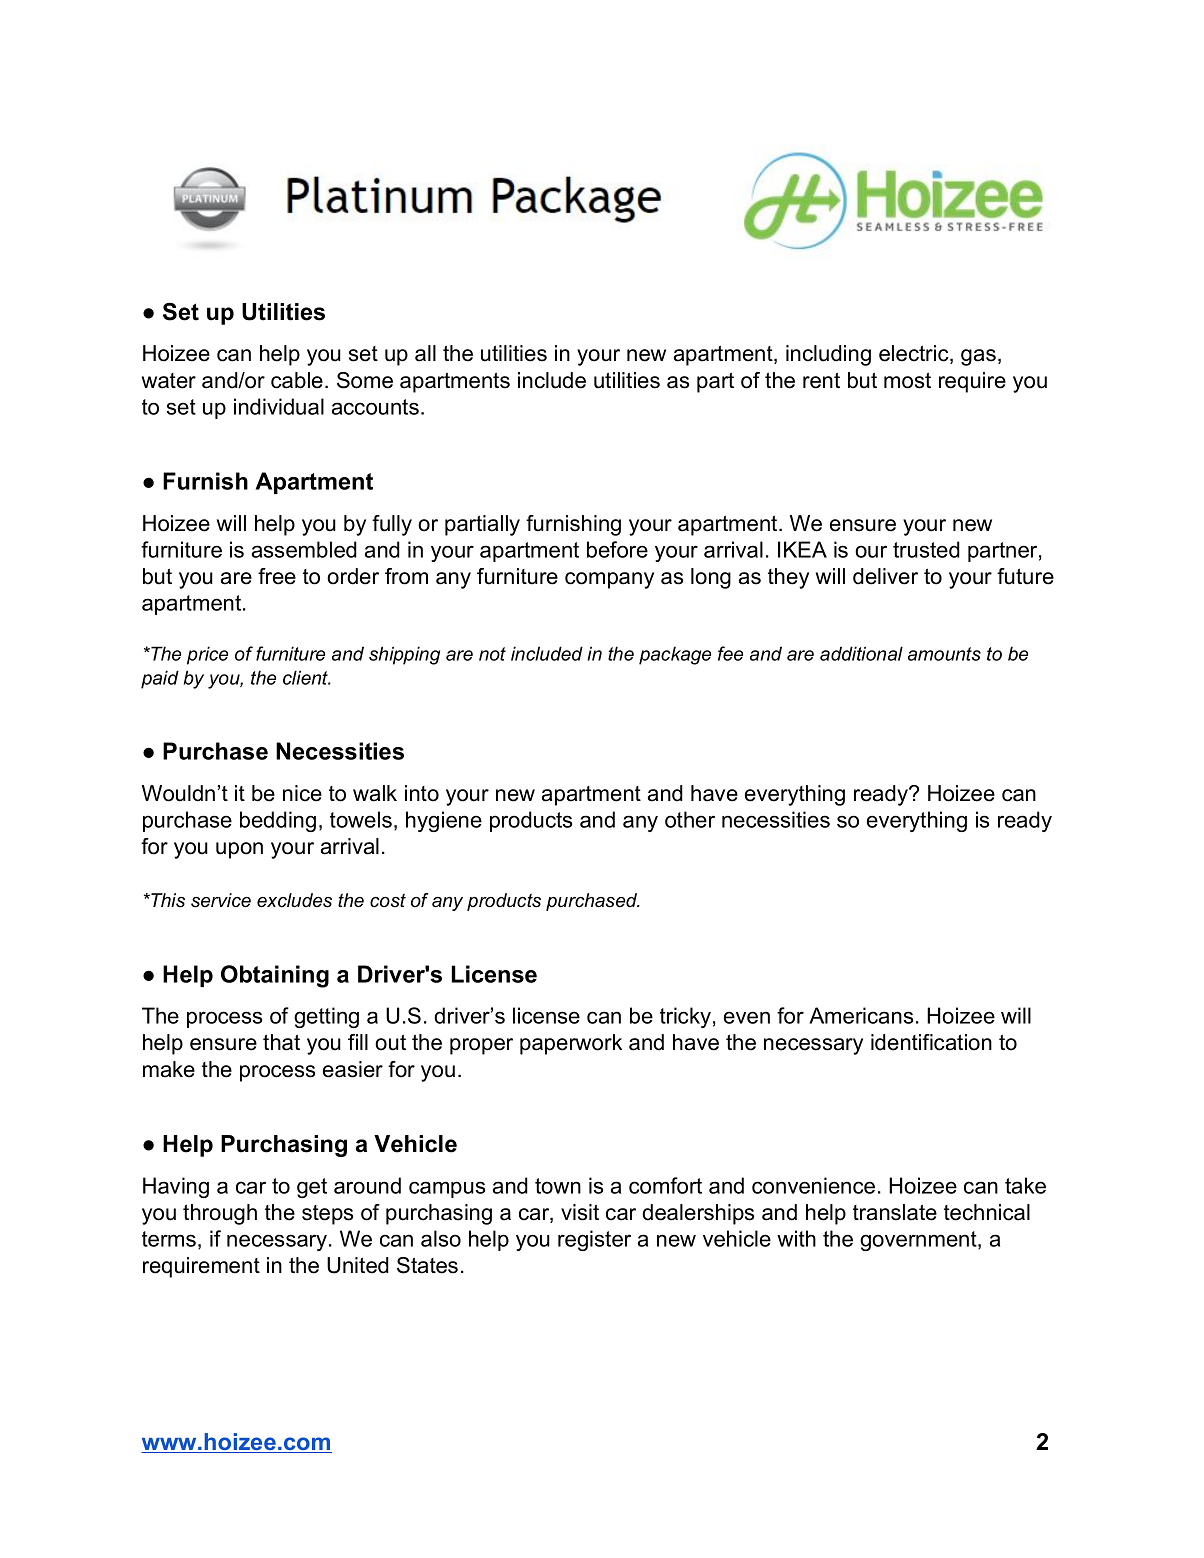 This screenshot has height=1558, width=1204. Describe the element at coordinates (220, 1214) in the screenshot. I see `through` at that location.
